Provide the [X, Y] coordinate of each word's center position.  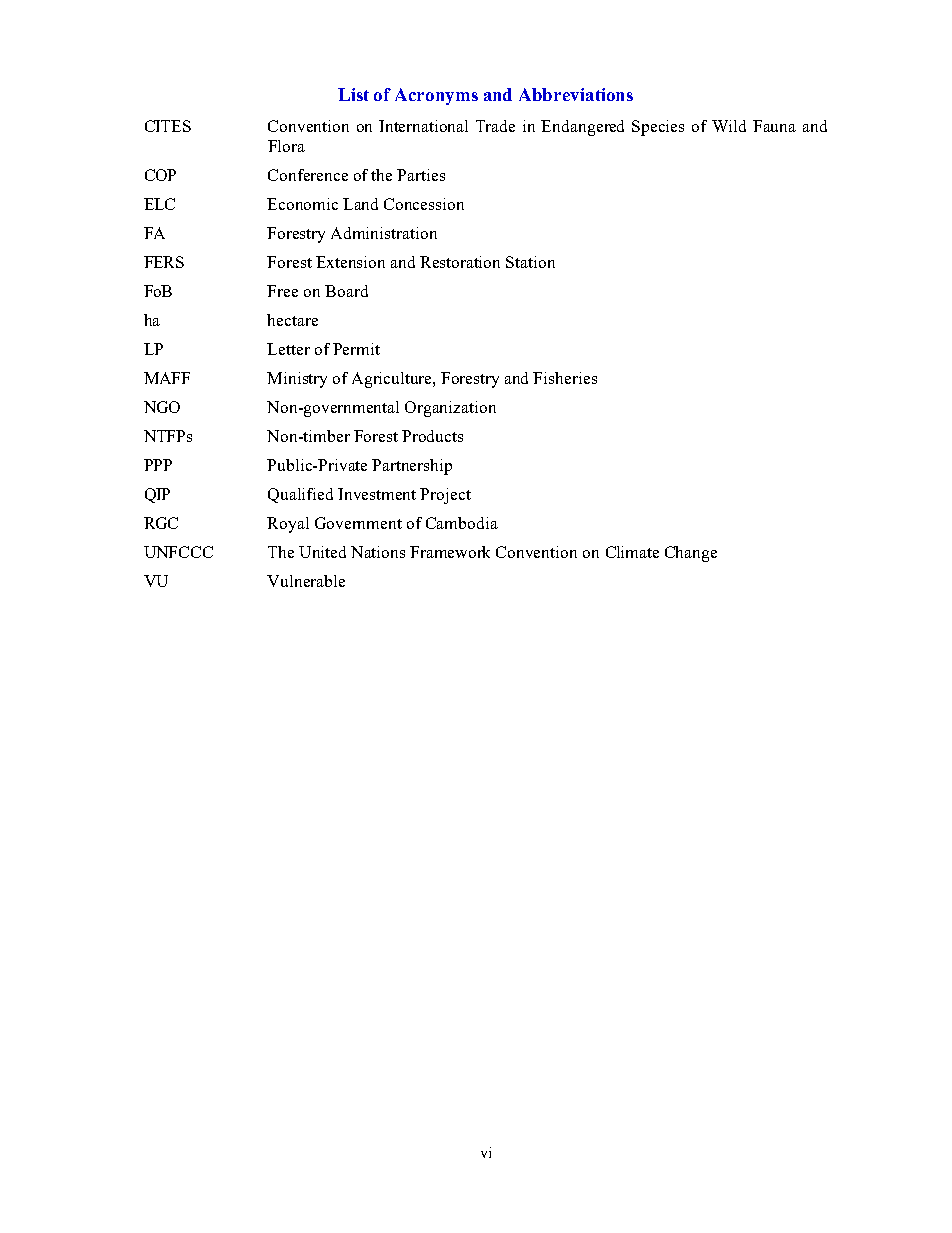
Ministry [297, 380]
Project [445, 496]
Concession [424, 204]
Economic [302, 204]
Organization [450, 409]
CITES [168, 126]
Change [691, 554]
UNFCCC [178, 552]
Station [530, 262]
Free [282, 291]
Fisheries [565, 378]
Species [658, 128]
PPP [158, 465]
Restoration [460, 262]
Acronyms [436, 96]
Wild [729, 126]
